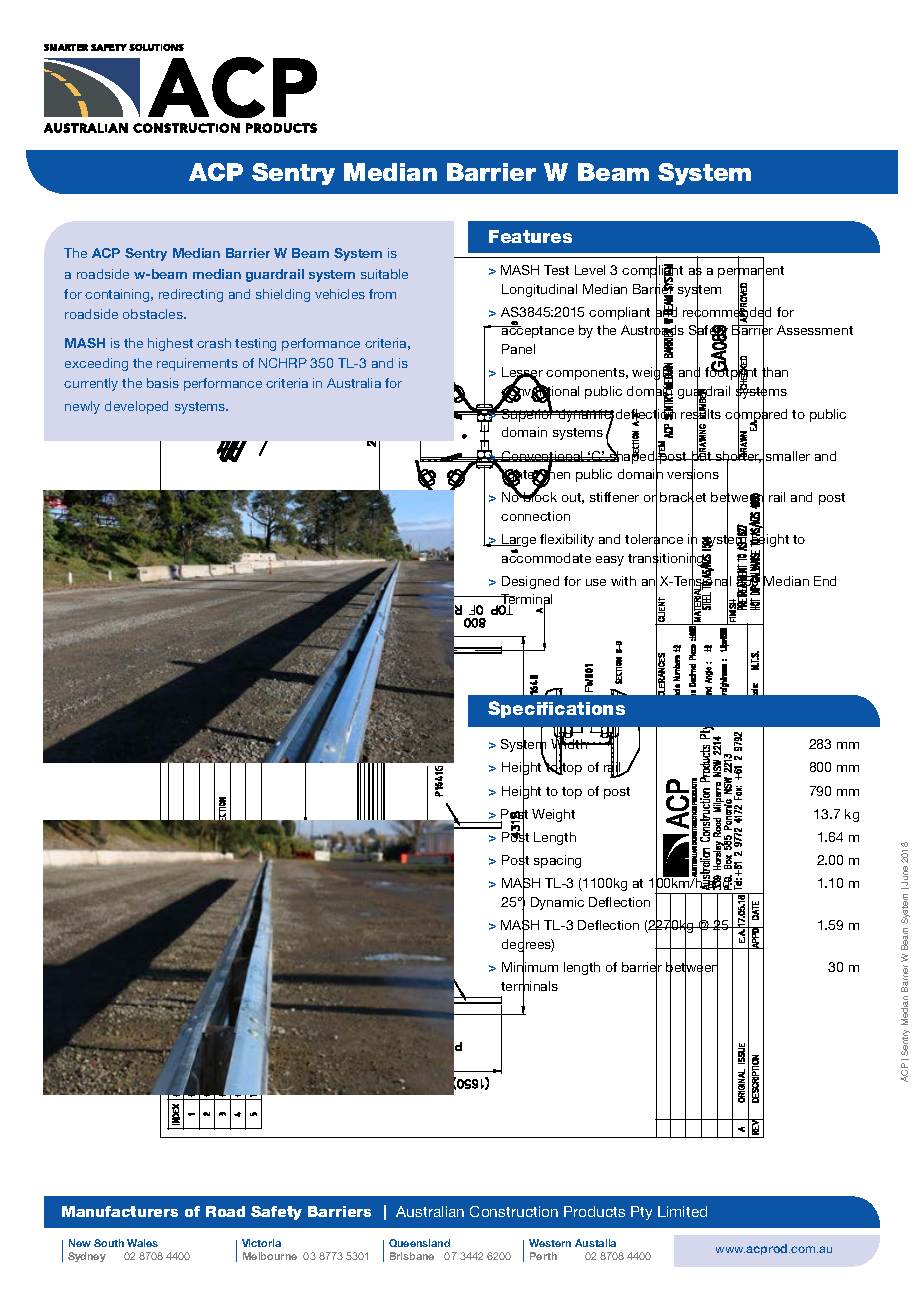  Describe the element at coordinates (191, 295) in the page. I see `redirecting` at that location.
